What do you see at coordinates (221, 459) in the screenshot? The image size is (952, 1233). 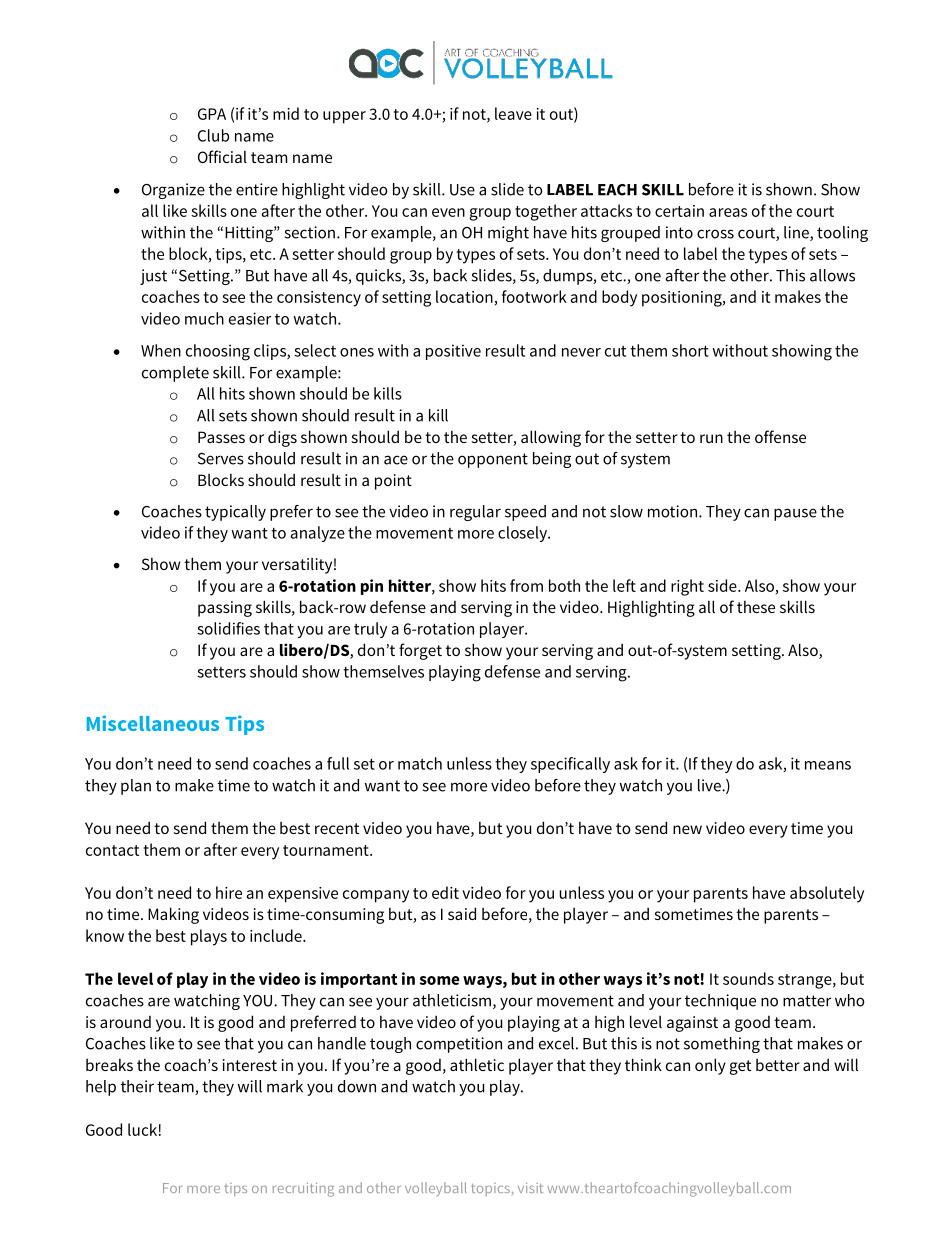 I see `Serves` at bounding box center [221, 459].
